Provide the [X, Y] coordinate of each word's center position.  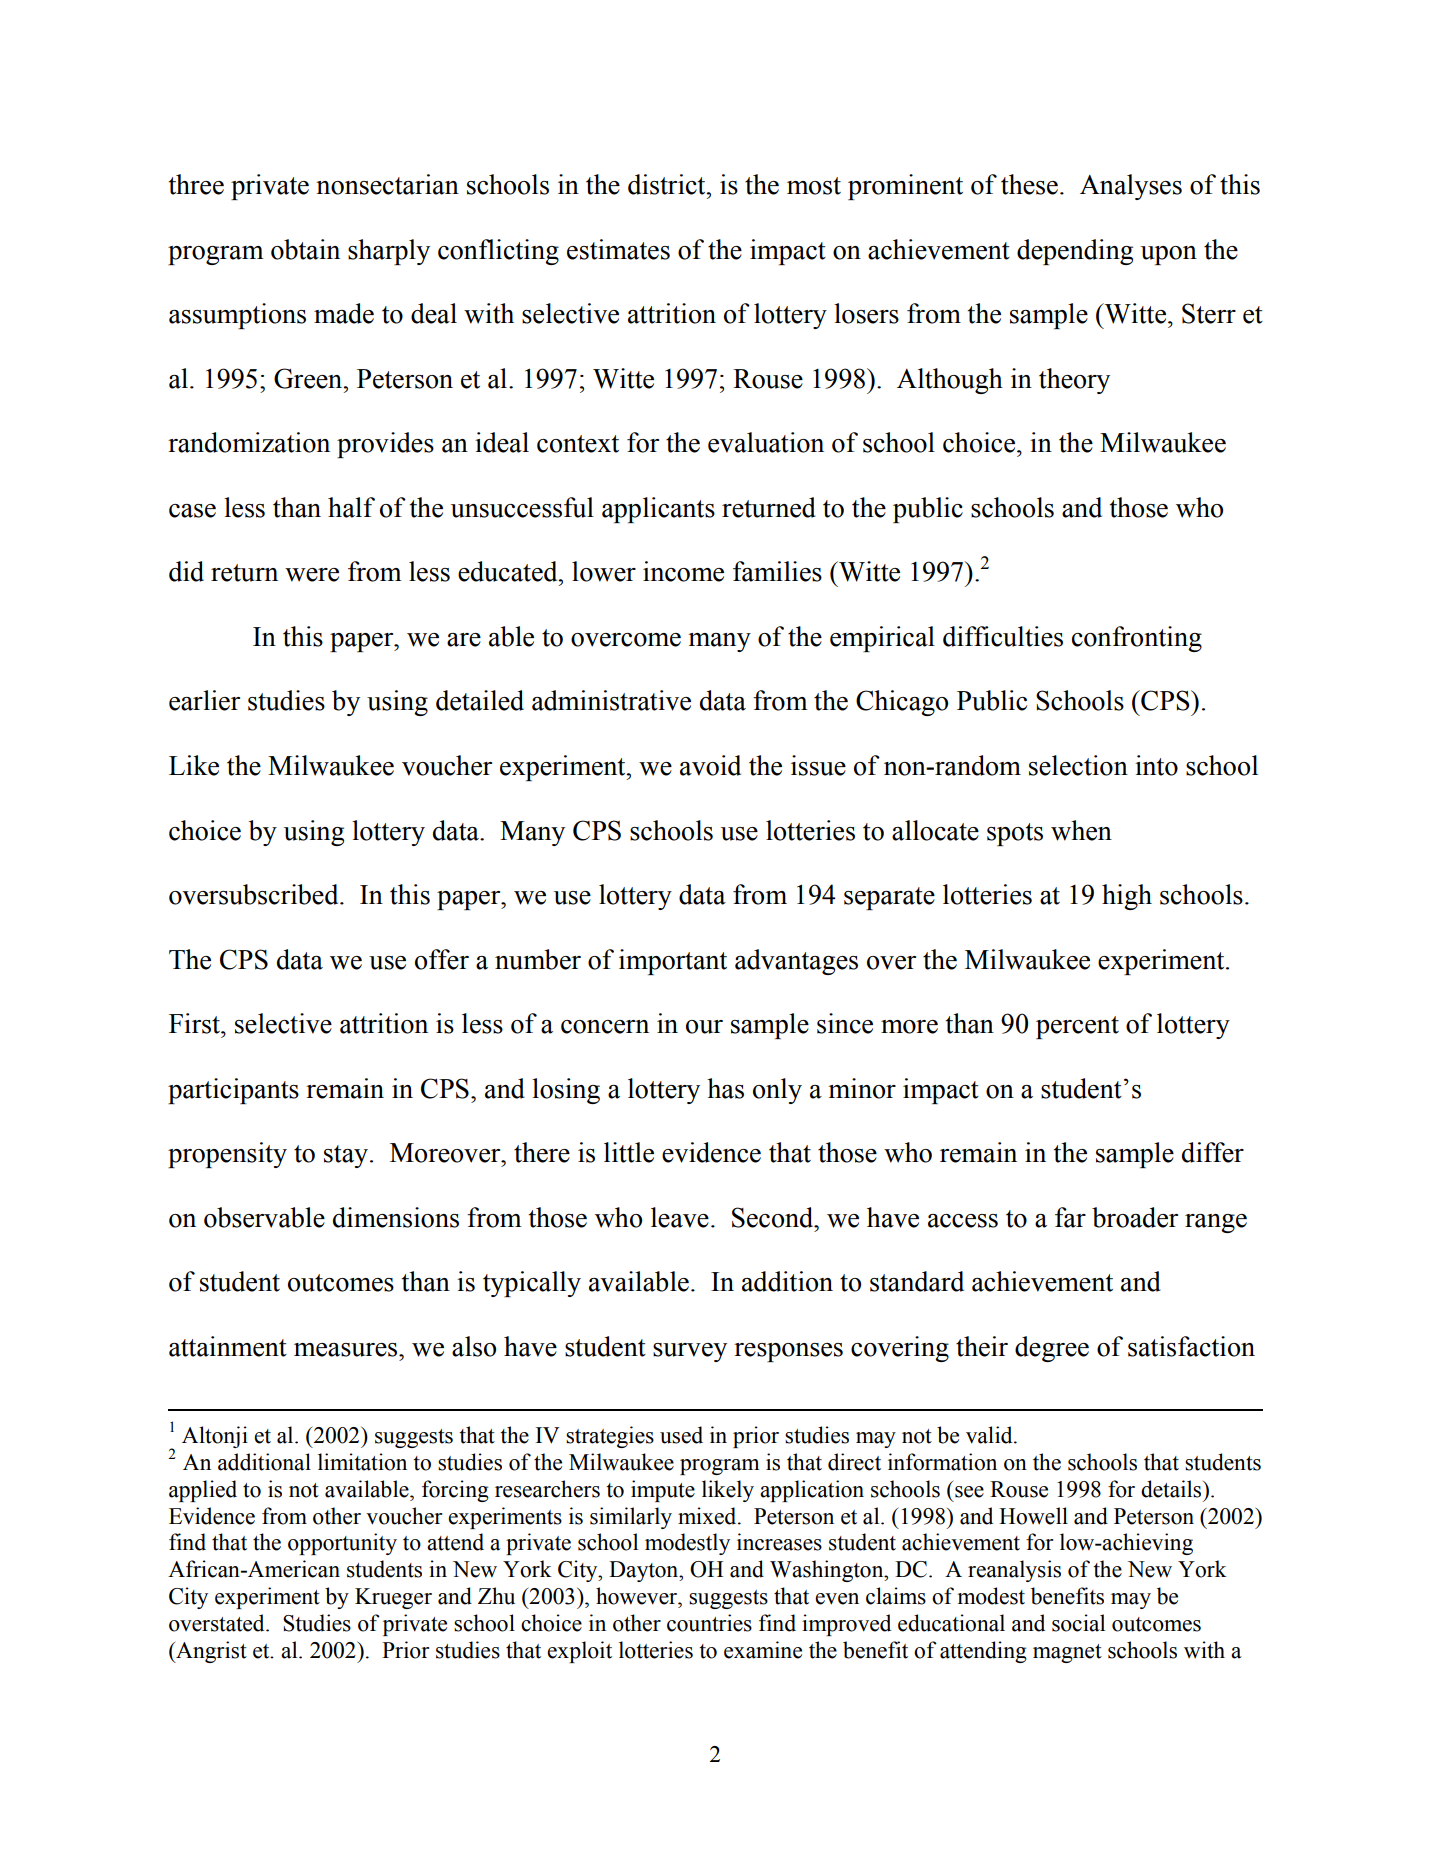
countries [709, 1623]
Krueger [393, 1598]
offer [442, 959]
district [668, 184]
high [1127, 897]
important [673, 962]
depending [1075, 252]
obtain [305, 249]
